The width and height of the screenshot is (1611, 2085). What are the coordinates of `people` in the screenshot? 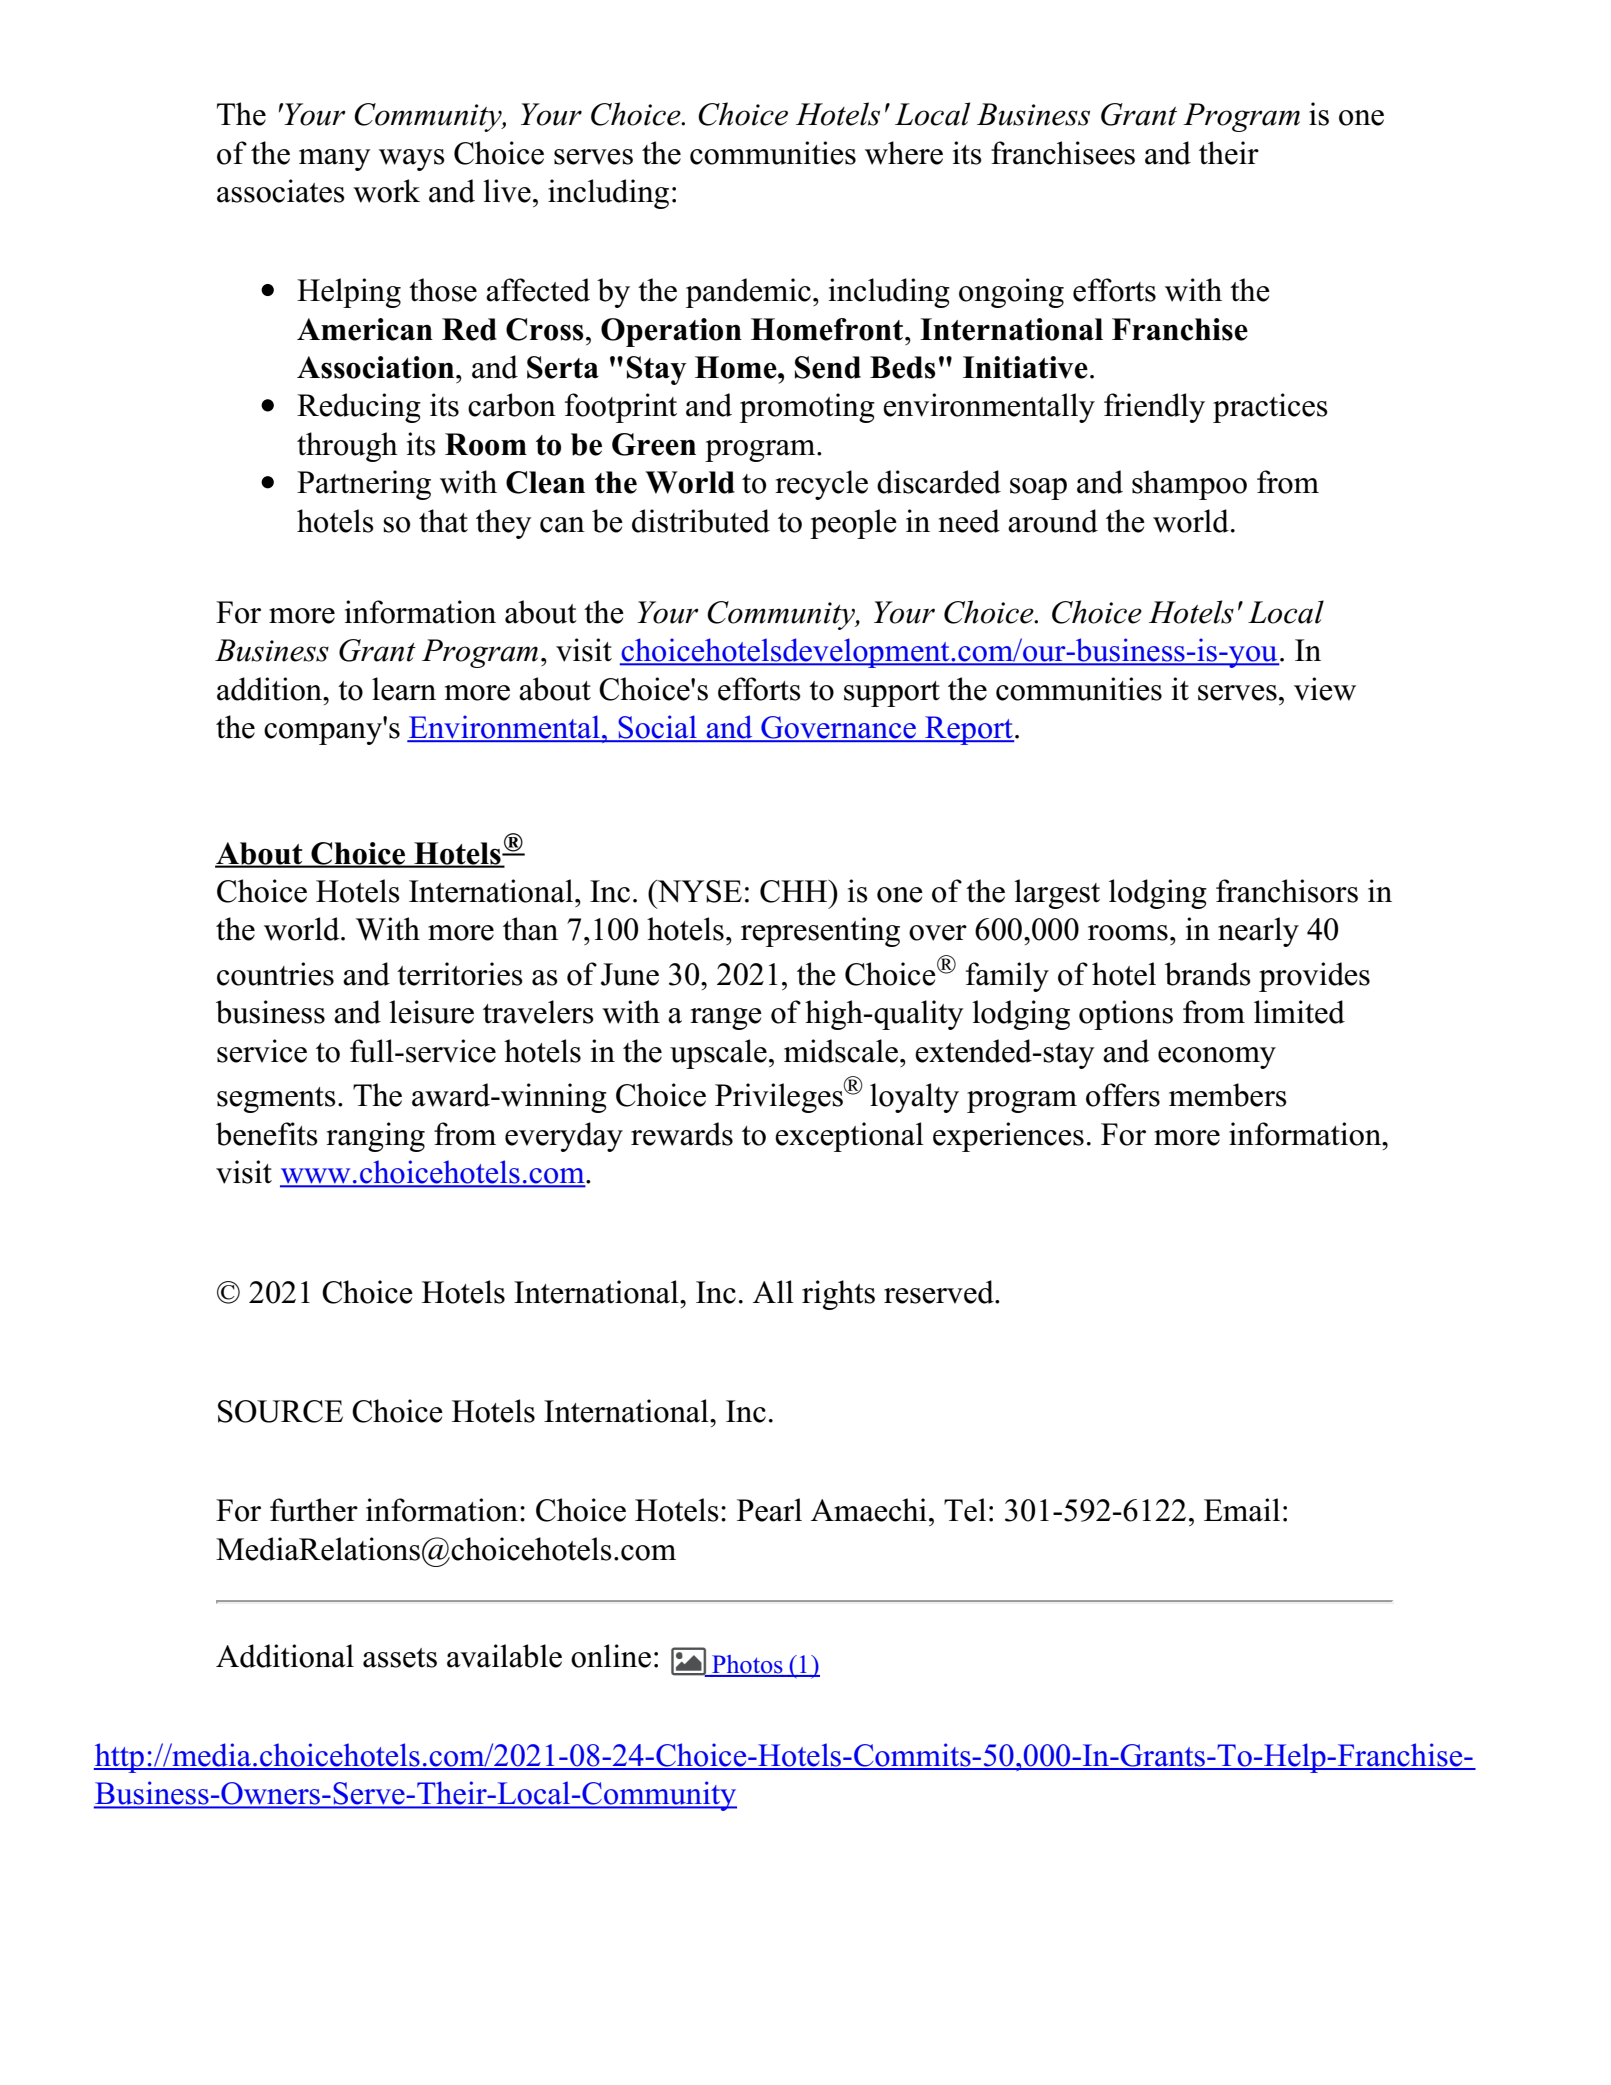 It's located at (853, 524).
